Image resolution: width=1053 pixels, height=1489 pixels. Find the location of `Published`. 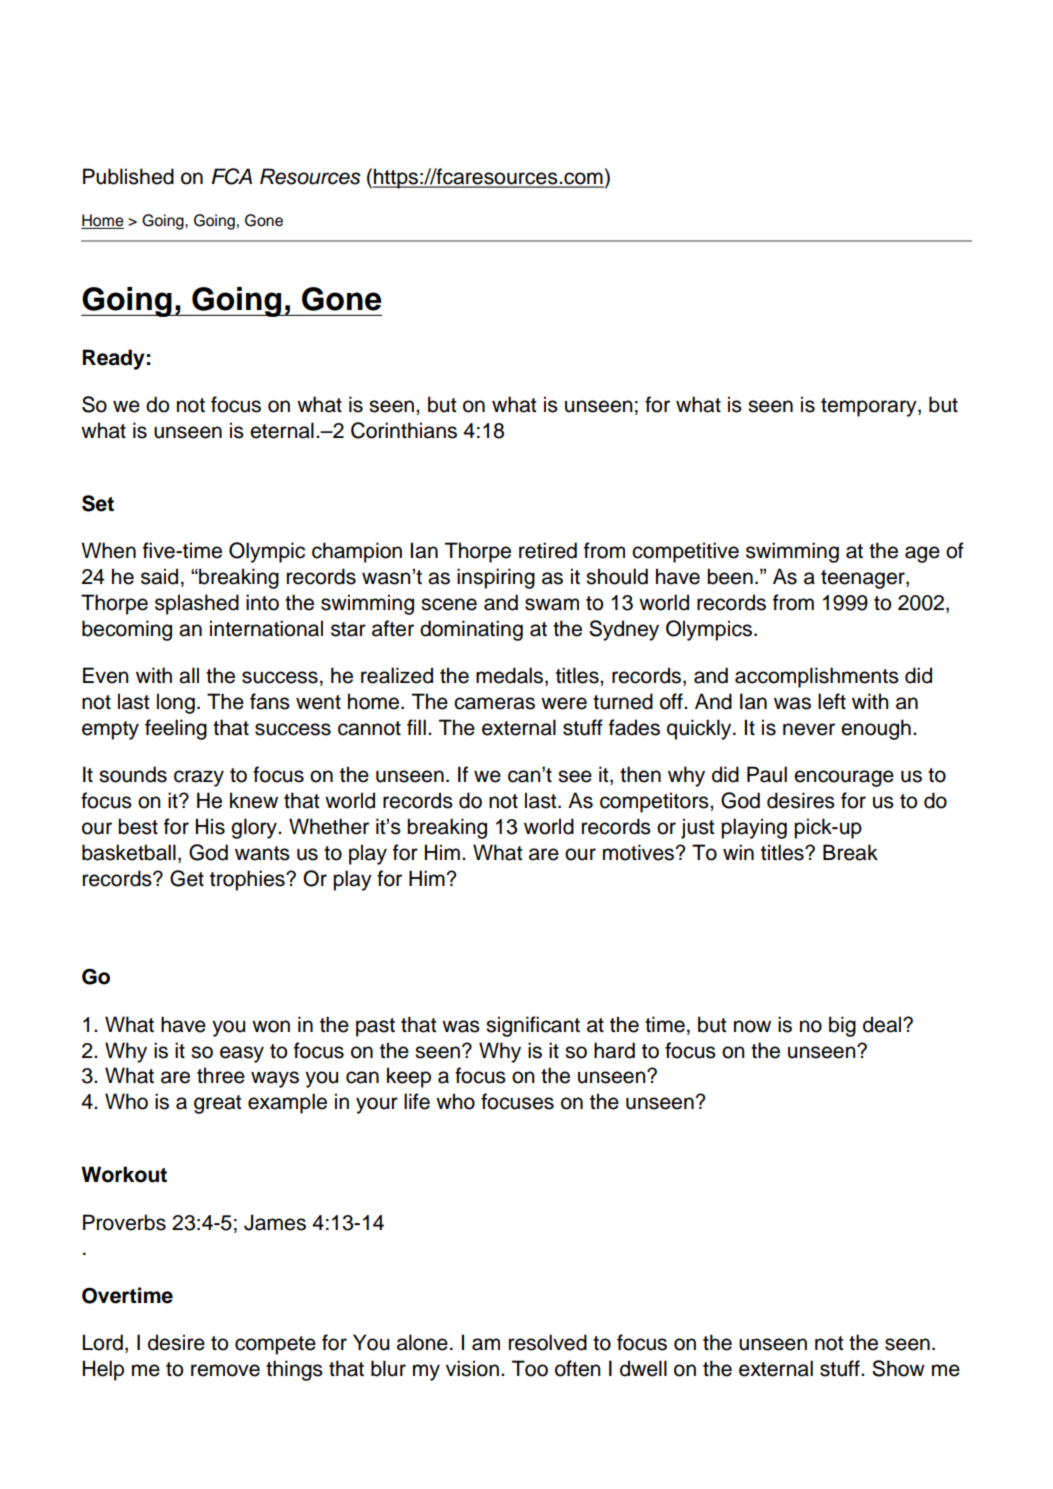

Published is located at coordinates (128, 176).
